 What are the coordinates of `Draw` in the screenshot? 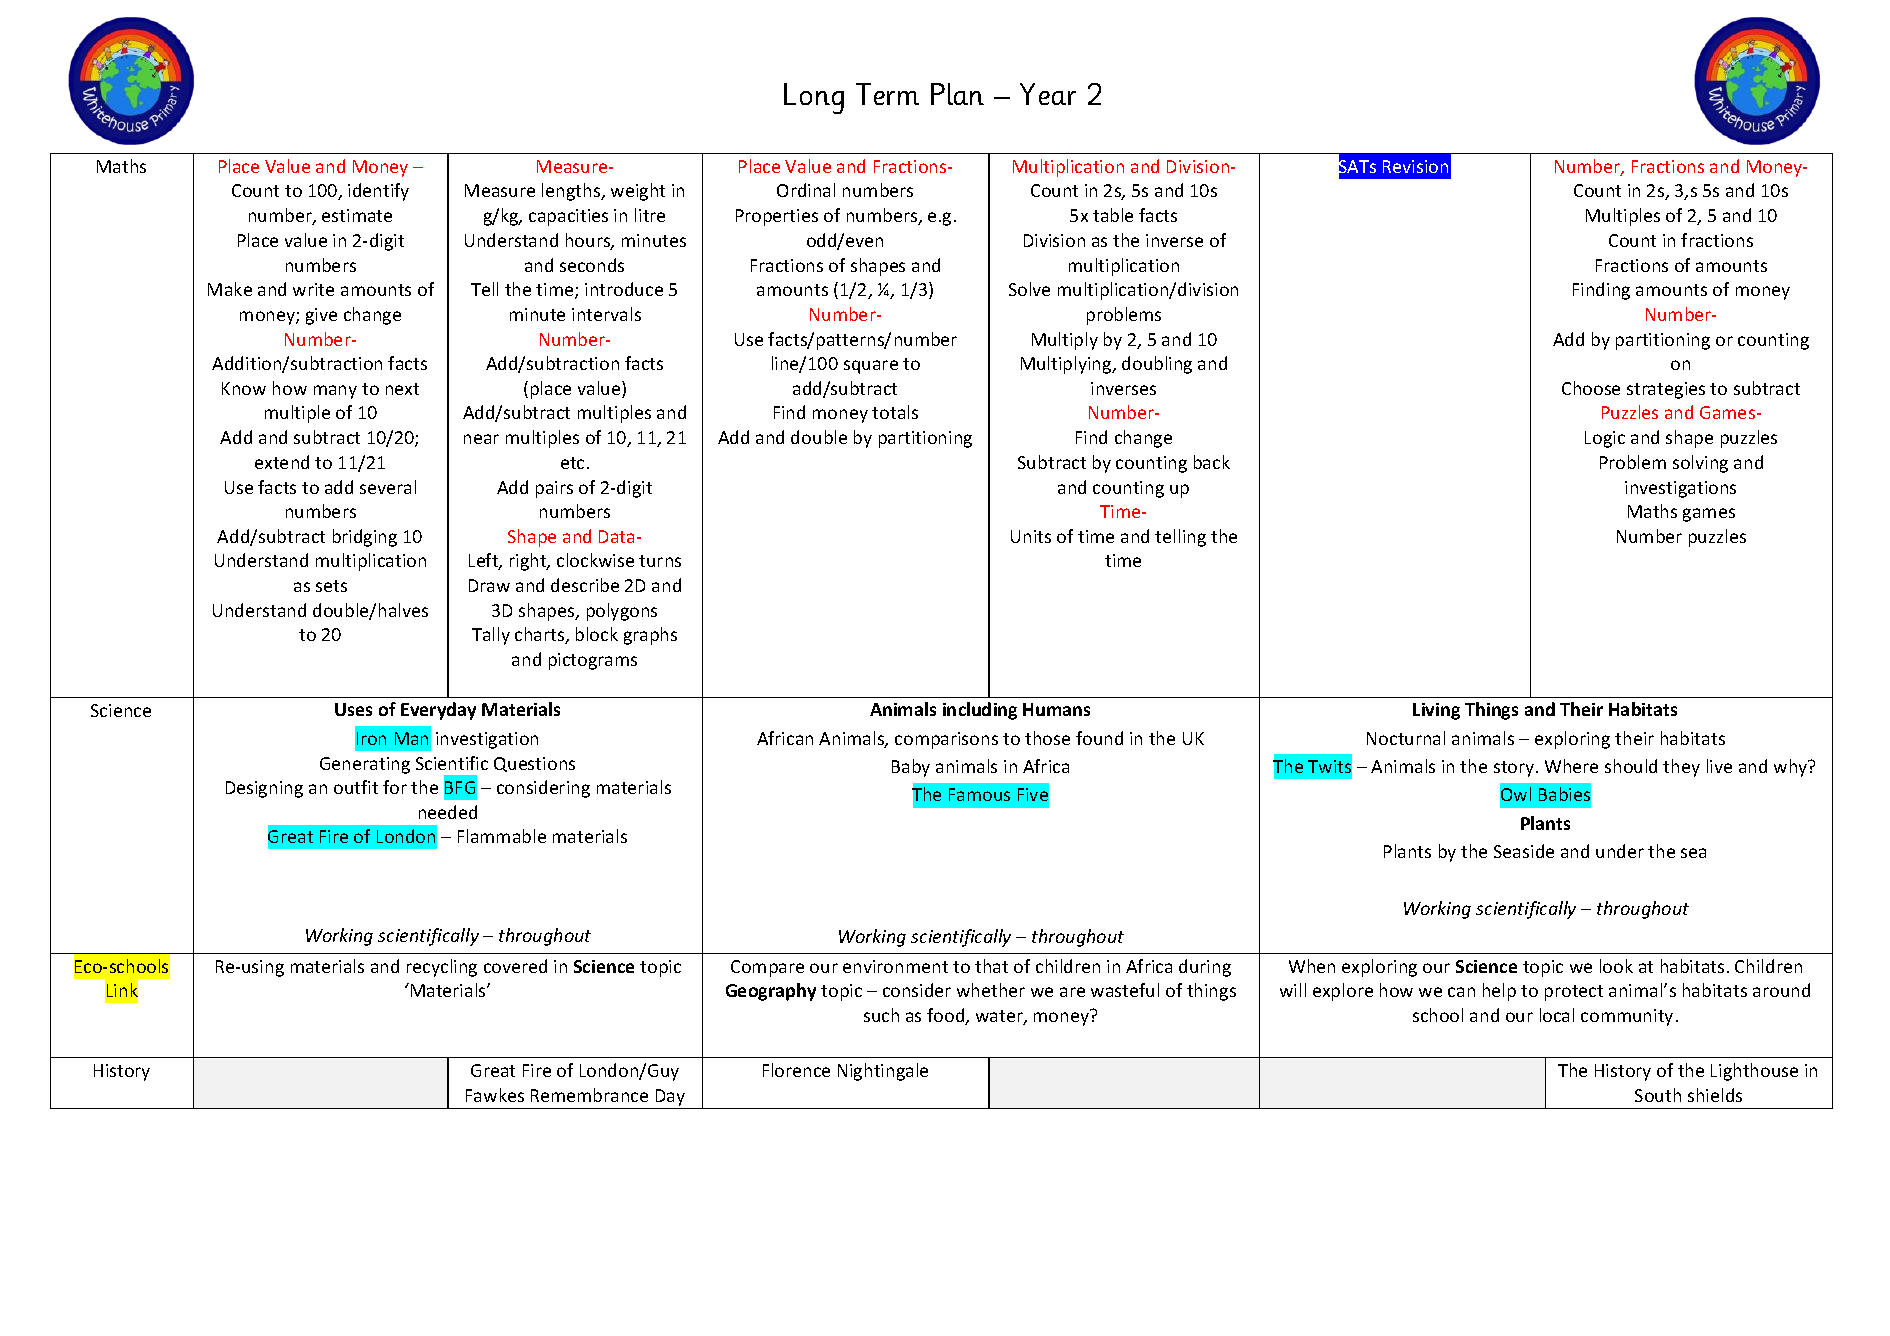 It's located at (489, 585).
